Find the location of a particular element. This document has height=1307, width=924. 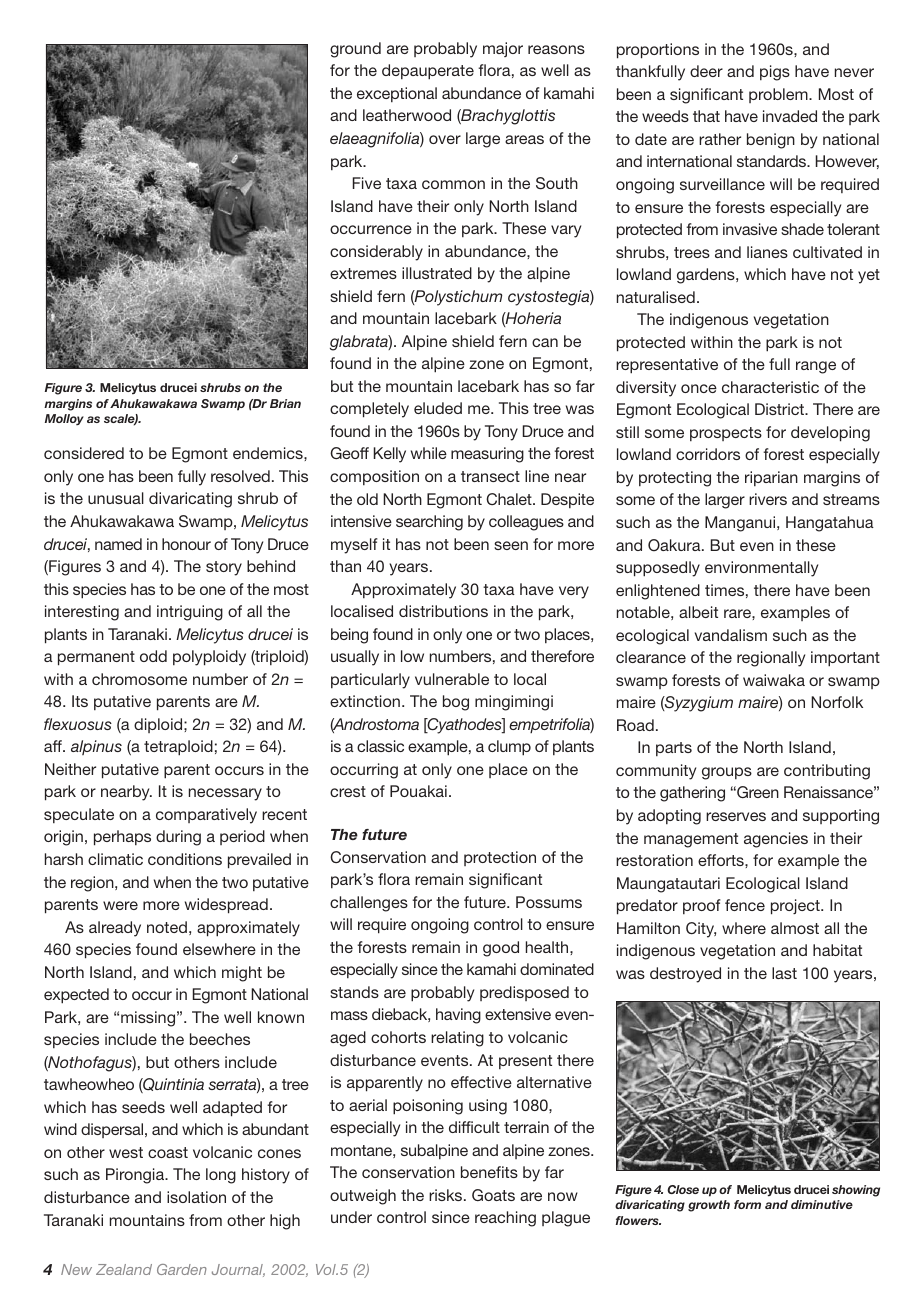

problem is located at coordinates (779, 95).
